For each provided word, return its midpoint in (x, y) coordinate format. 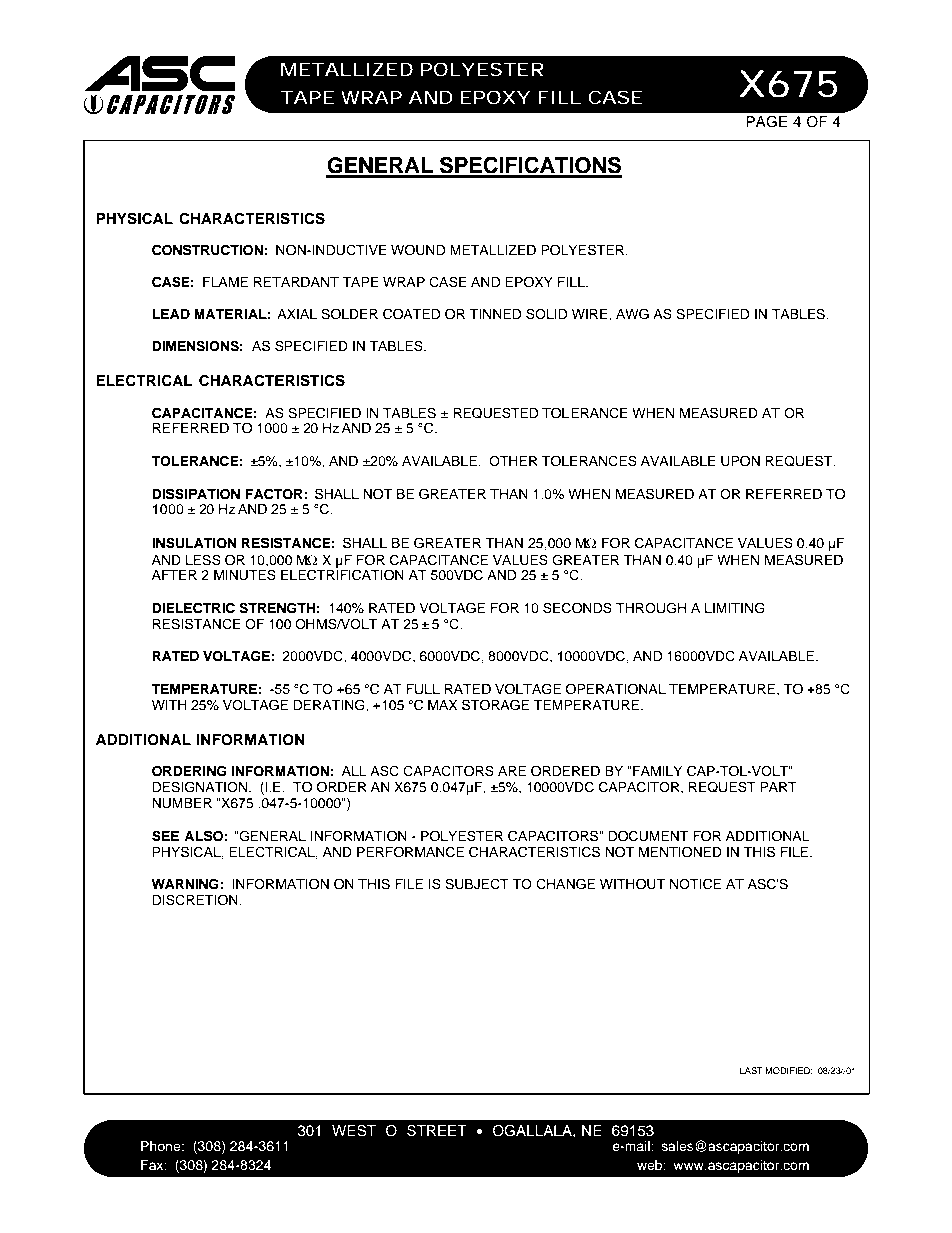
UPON (740, 461)
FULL (423, 689)
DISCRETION (196, 900)
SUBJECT (477, 884)
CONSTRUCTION (207, 250)
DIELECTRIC (193, 608)
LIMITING (735, 608)
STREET (437, 1131)
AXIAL (297, 314)
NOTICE (695, 884)
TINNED (495, 314)
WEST (354, 1131)
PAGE (766, 122)
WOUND (418, 250)
